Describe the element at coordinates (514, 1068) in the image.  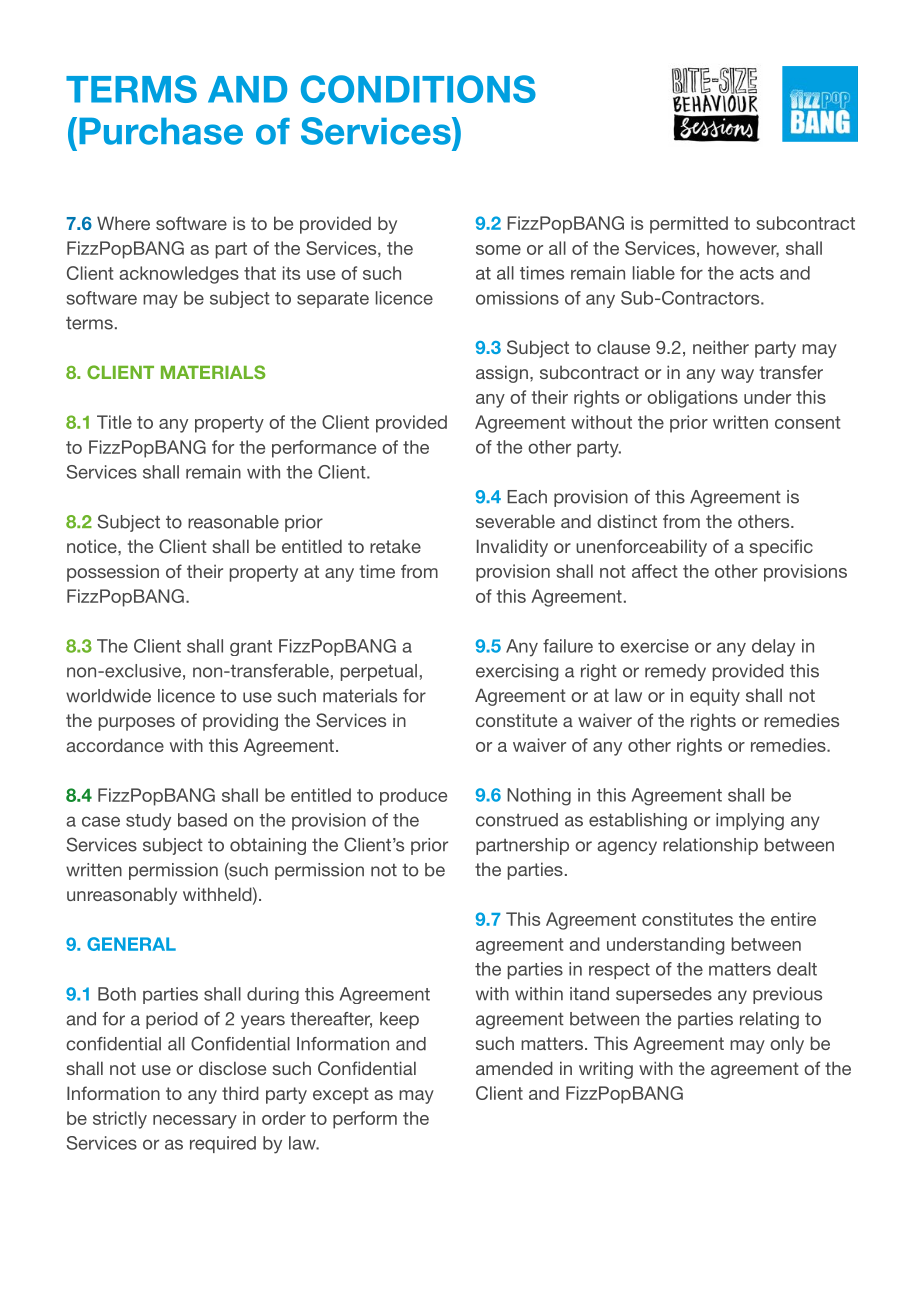
I see `amended` at that location.
